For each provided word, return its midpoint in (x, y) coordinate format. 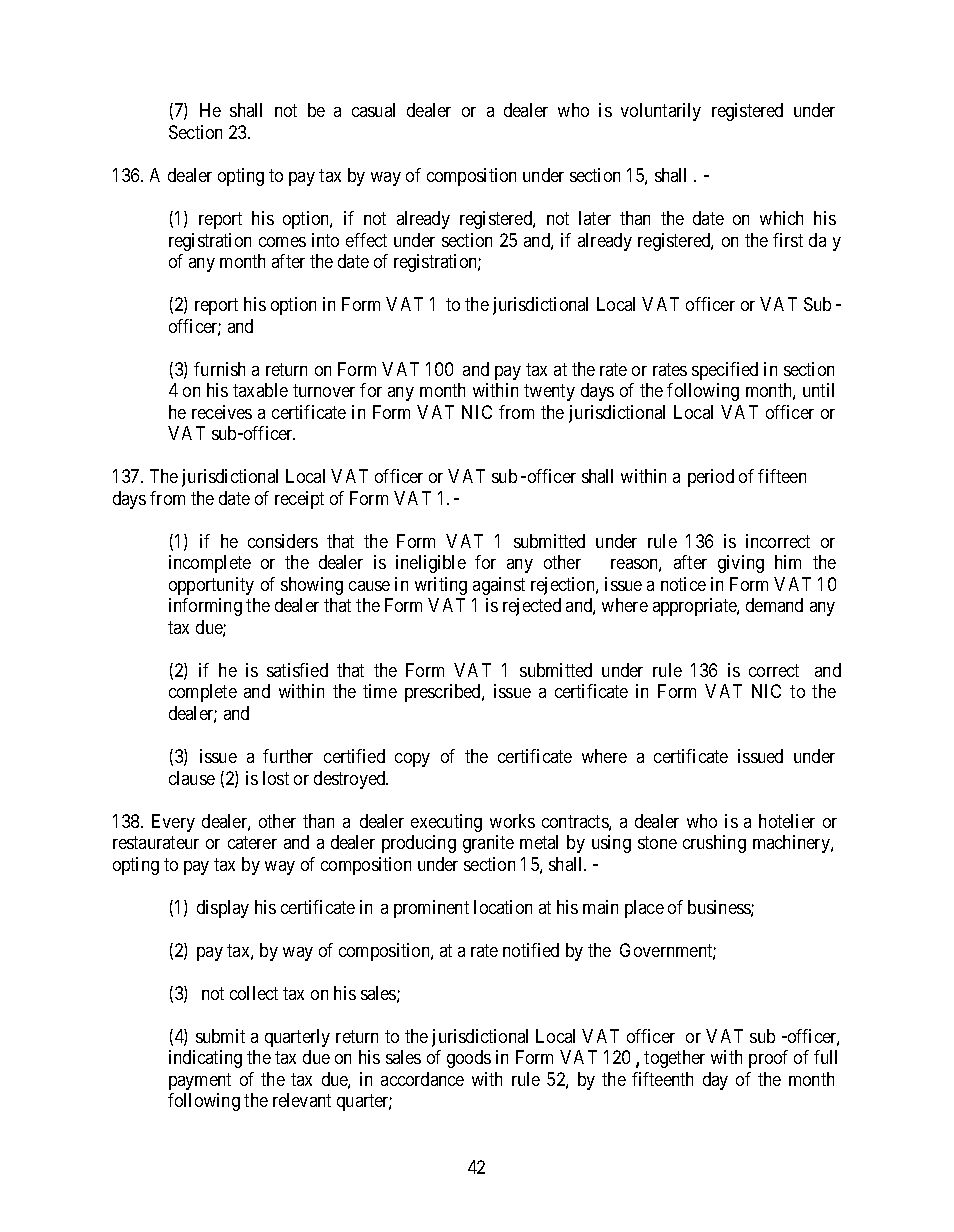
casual (373, 110)
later (595, 218)
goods (469, 1059)
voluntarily (661, 112)
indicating (205, 1059)
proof (768, 1059)
